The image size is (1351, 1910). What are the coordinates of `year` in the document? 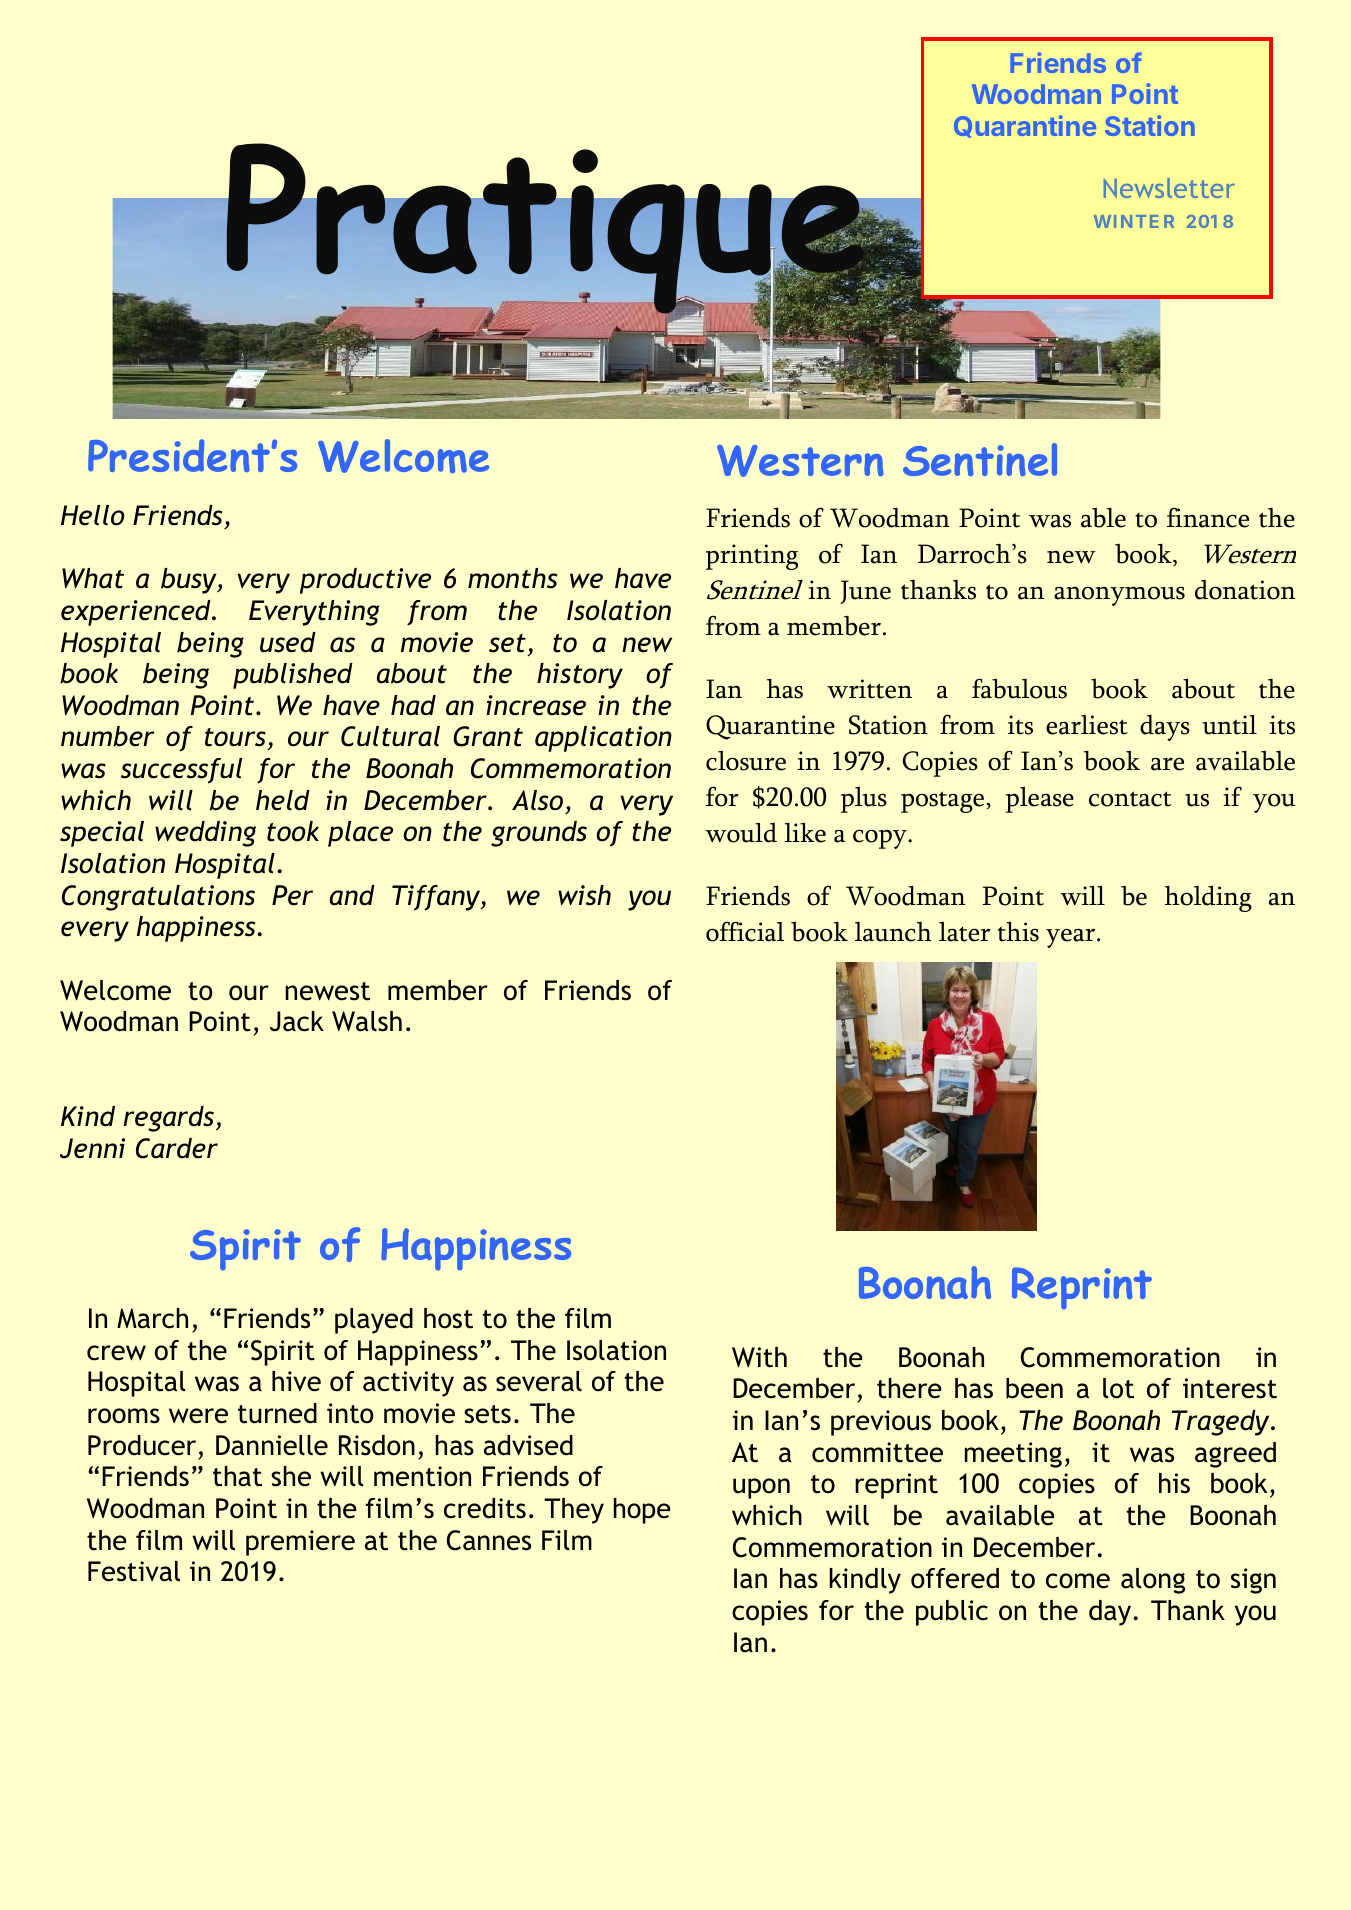 It's located at (1072, 938).
